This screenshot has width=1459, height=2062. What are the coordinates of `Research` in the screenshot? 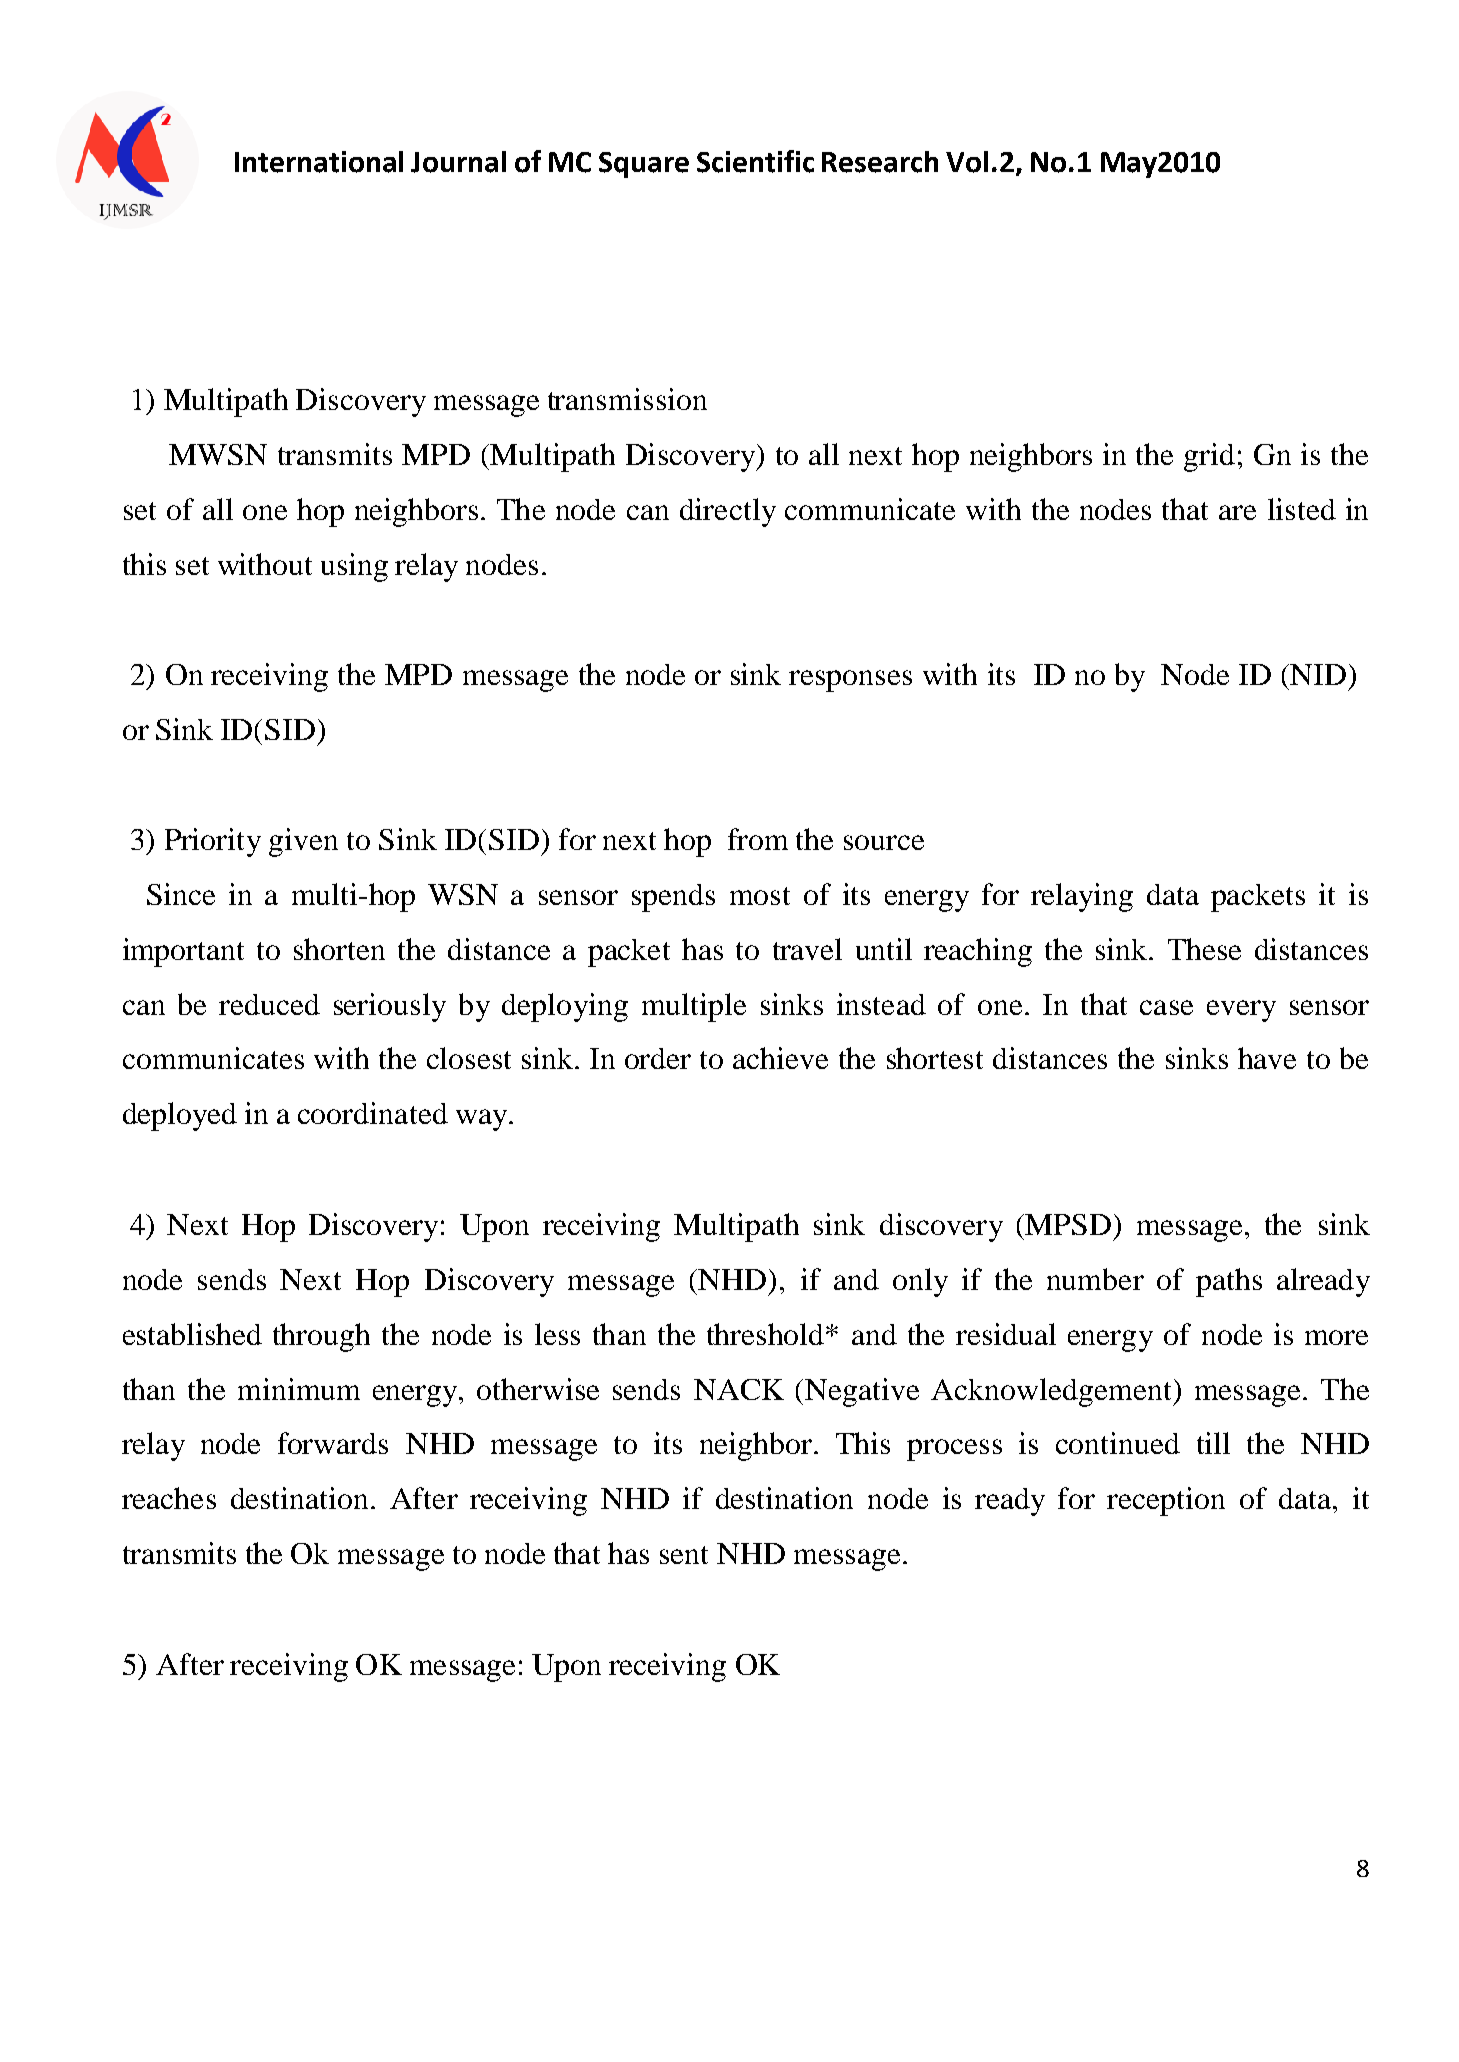 It's located at (880, 162).
